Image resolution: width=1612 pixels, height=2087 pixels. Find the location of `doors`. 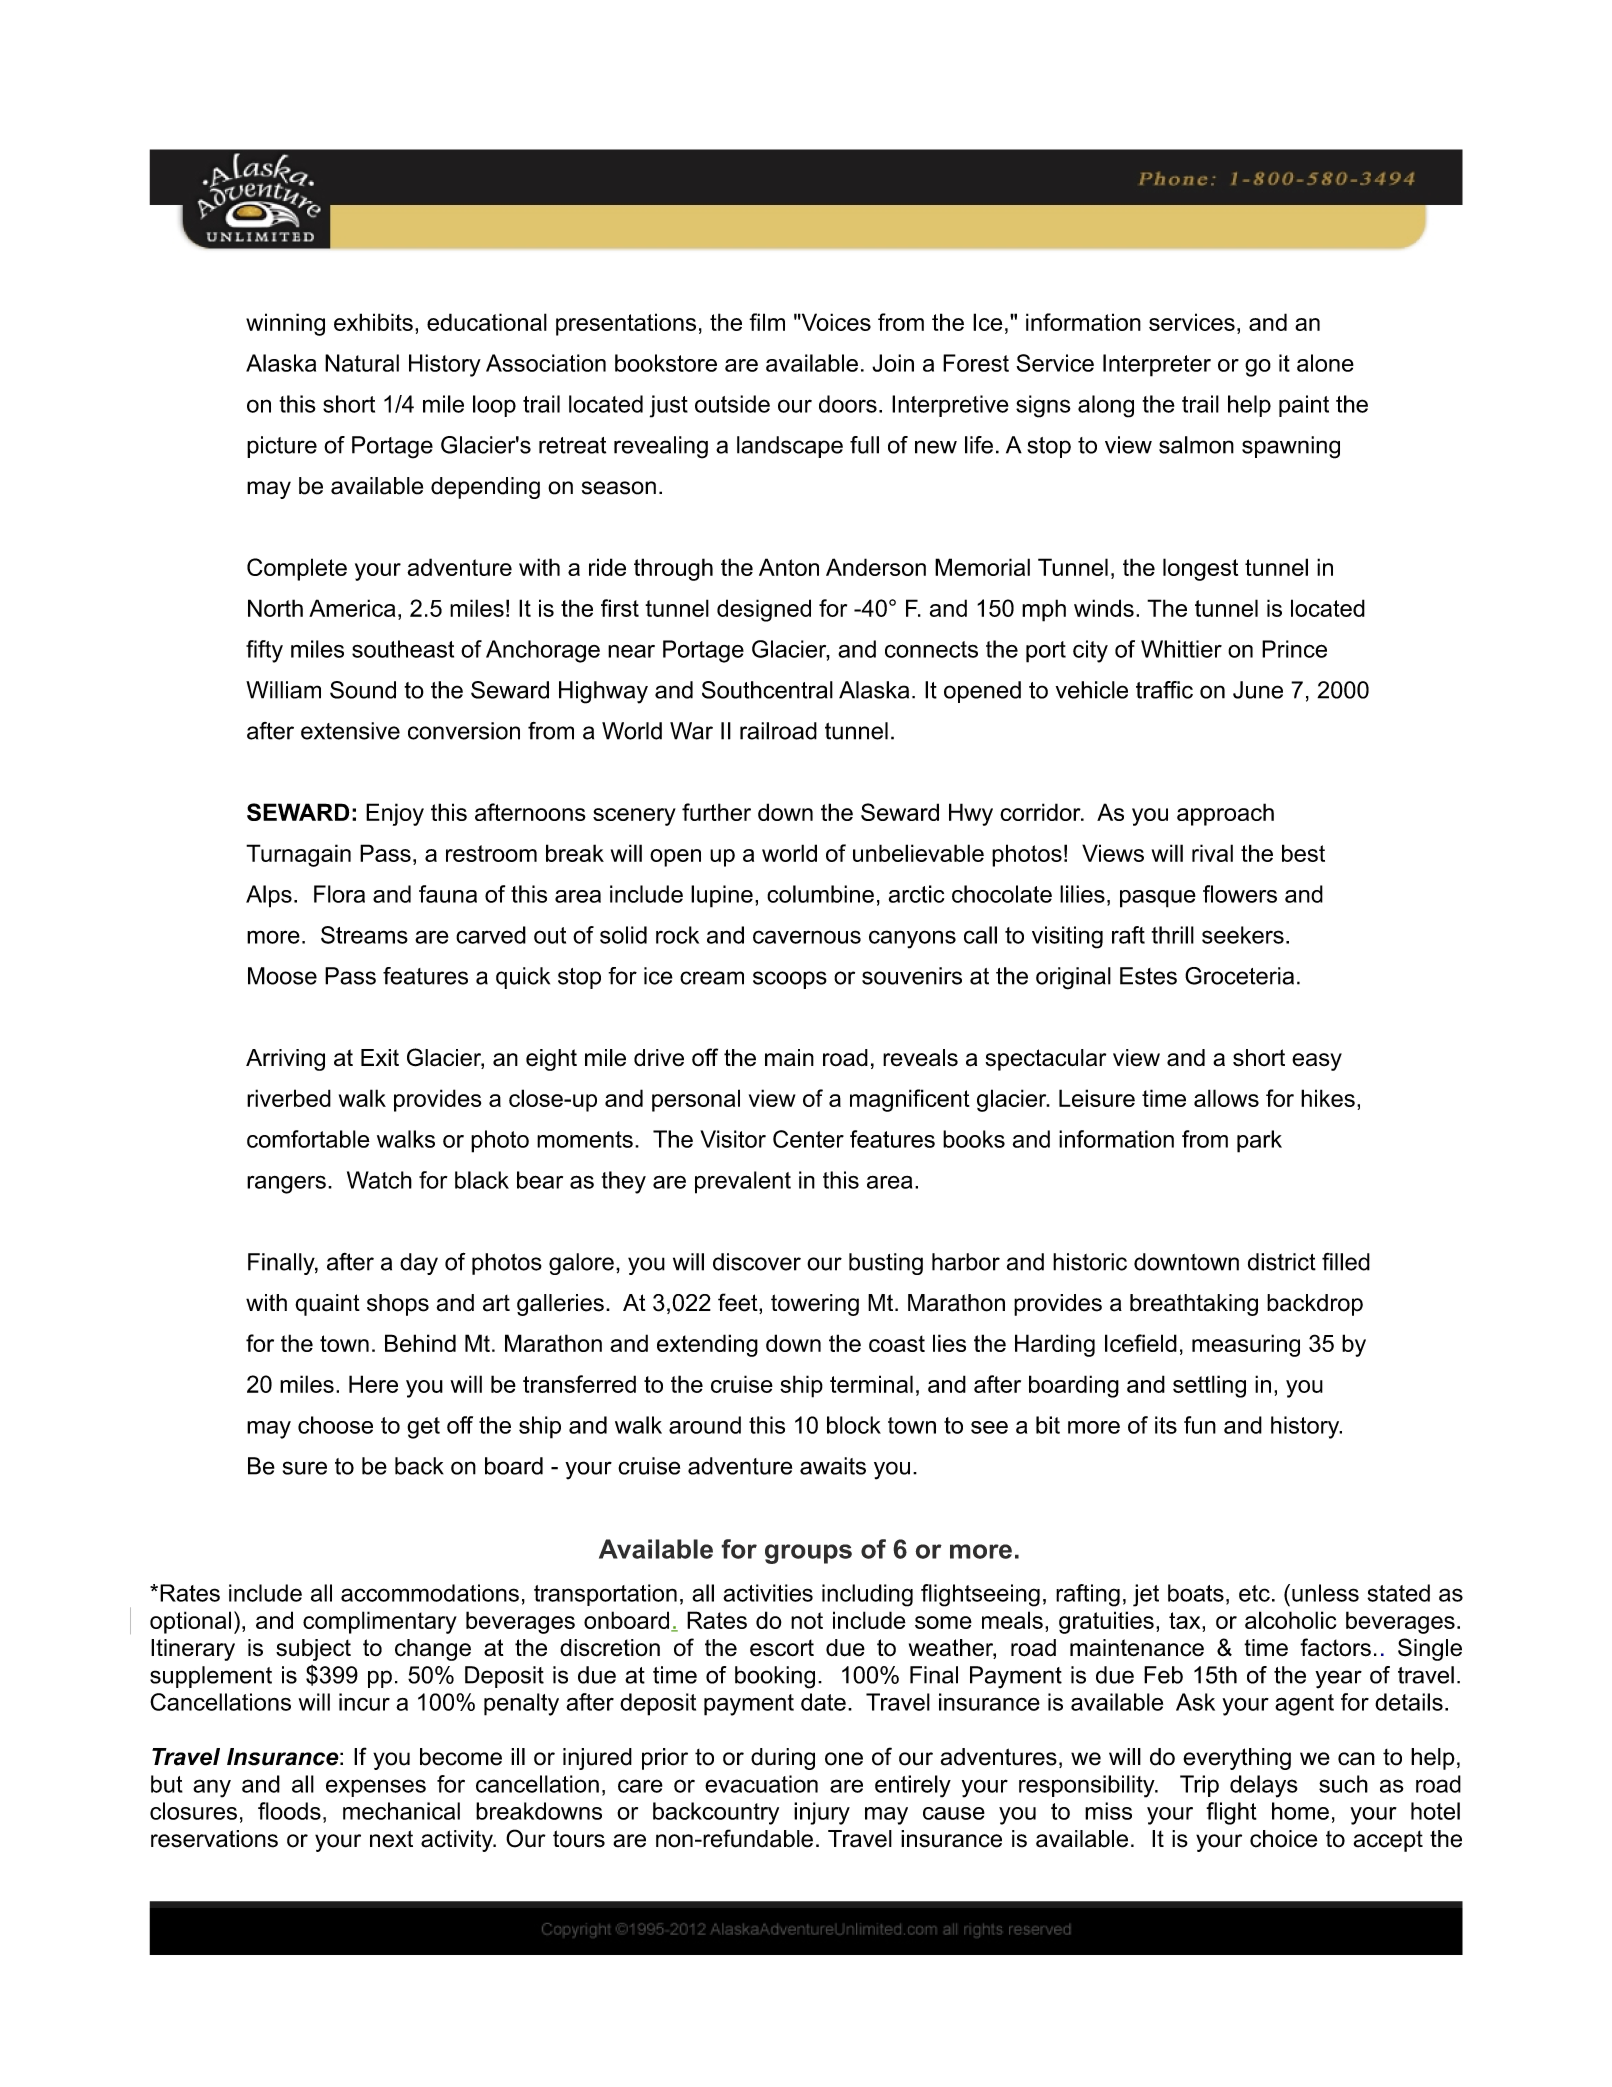

doors is located at coordinates (848, 404).
